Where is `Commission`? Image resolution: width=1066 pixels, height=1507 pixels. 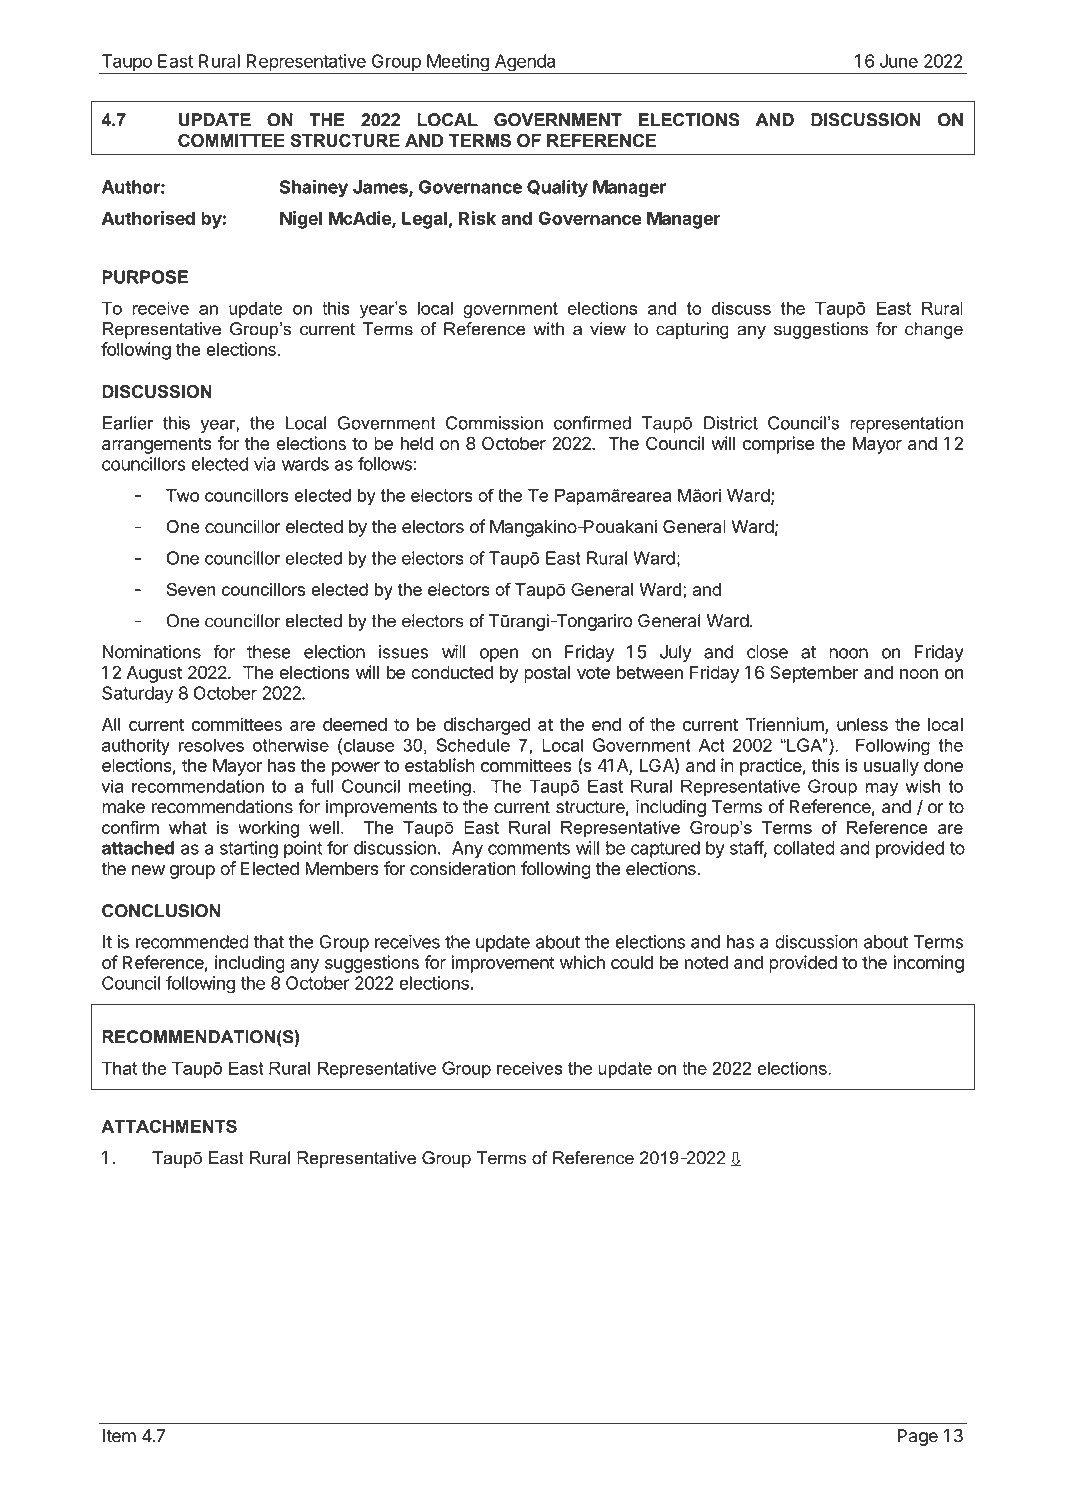
Commission is located at coordinates (494, 423).
